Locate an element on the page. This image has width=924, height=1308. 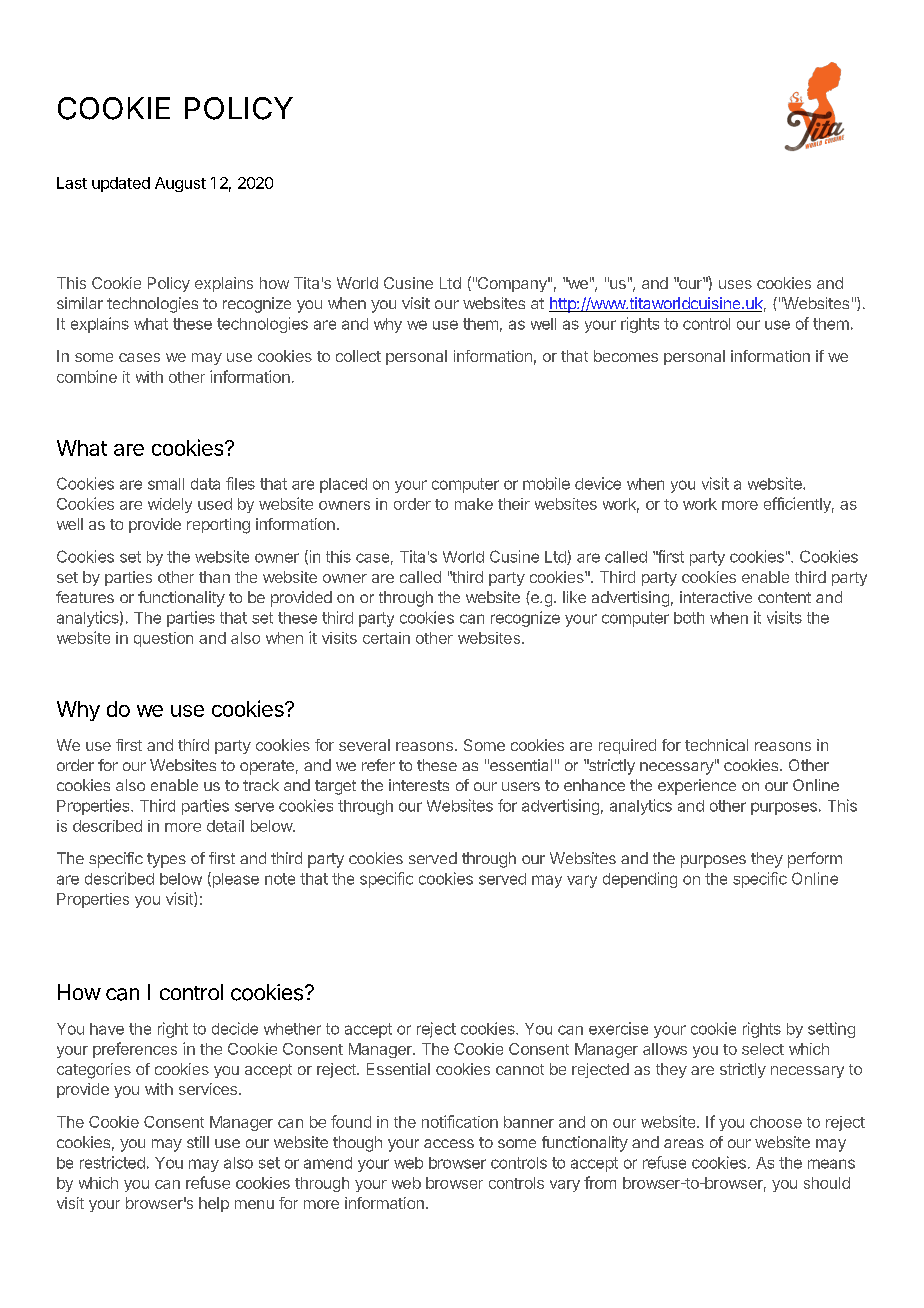
widely is located at coordinates (170, 505).
